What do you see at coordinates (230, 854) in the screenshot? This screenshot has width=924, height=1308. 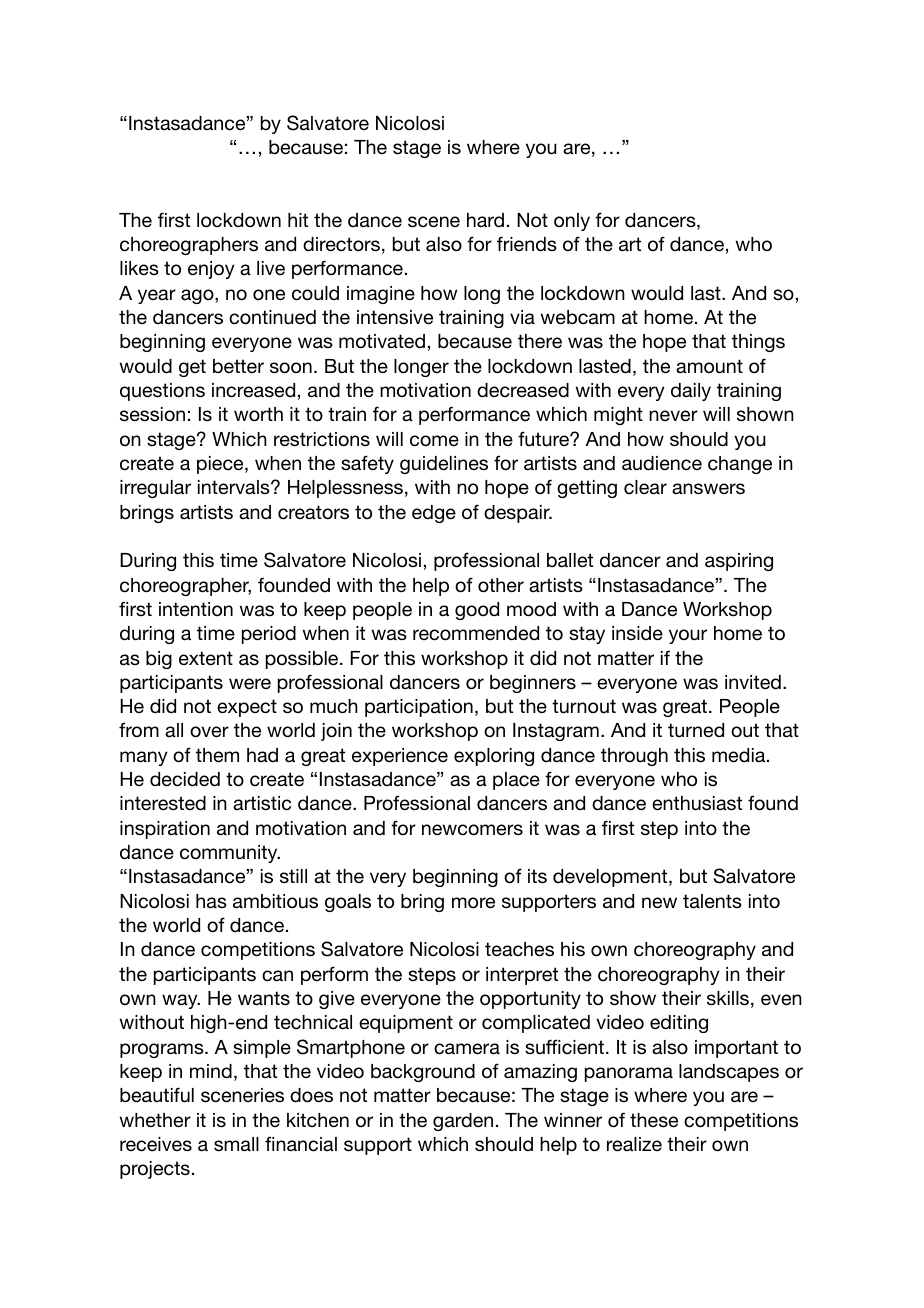 I see `community` at bounding box center [230, 854].
